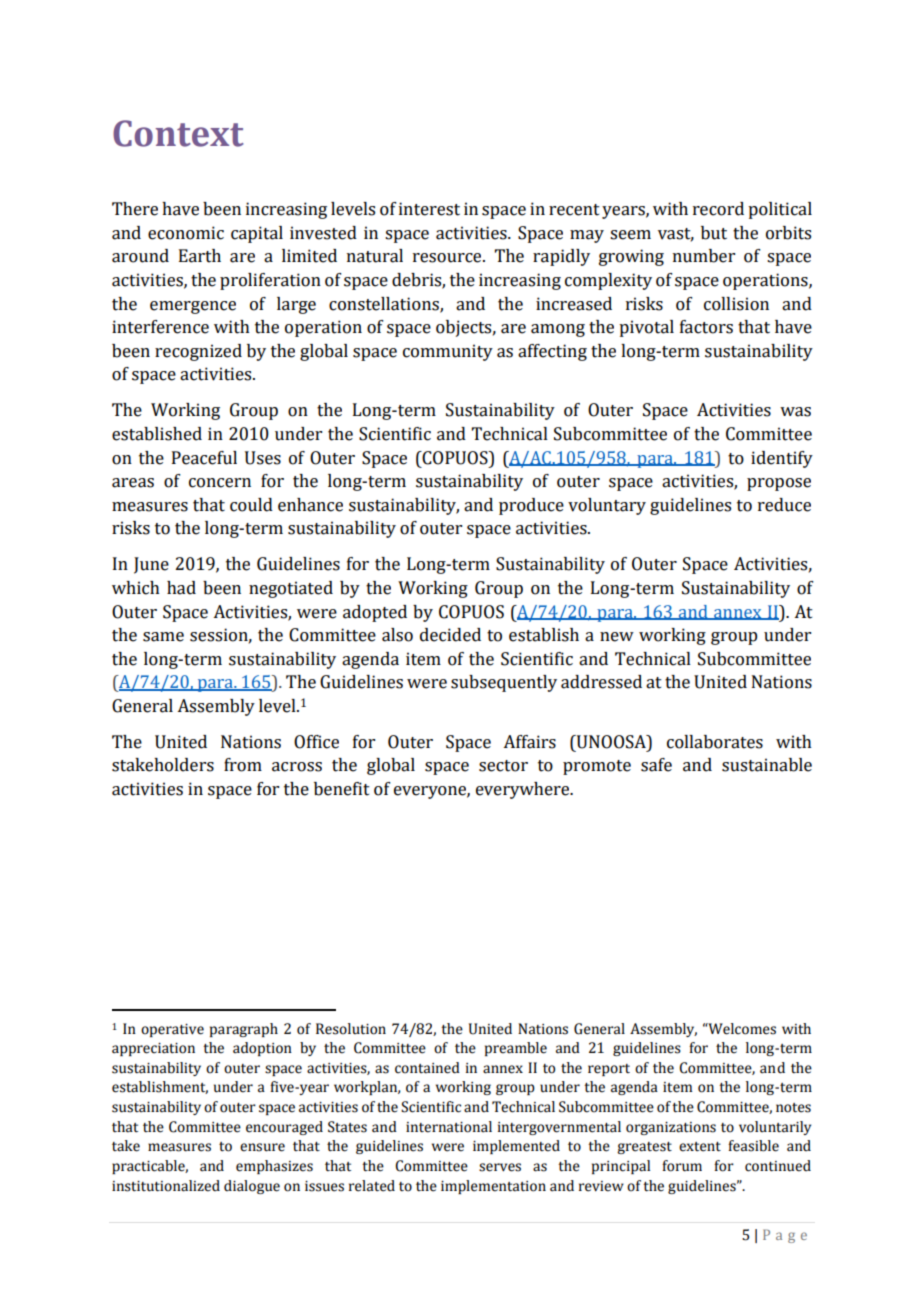 This image has width=924, height=1308. Describe the element at coordinates (767, 765) in the image. I see `sustainable` at that location.
